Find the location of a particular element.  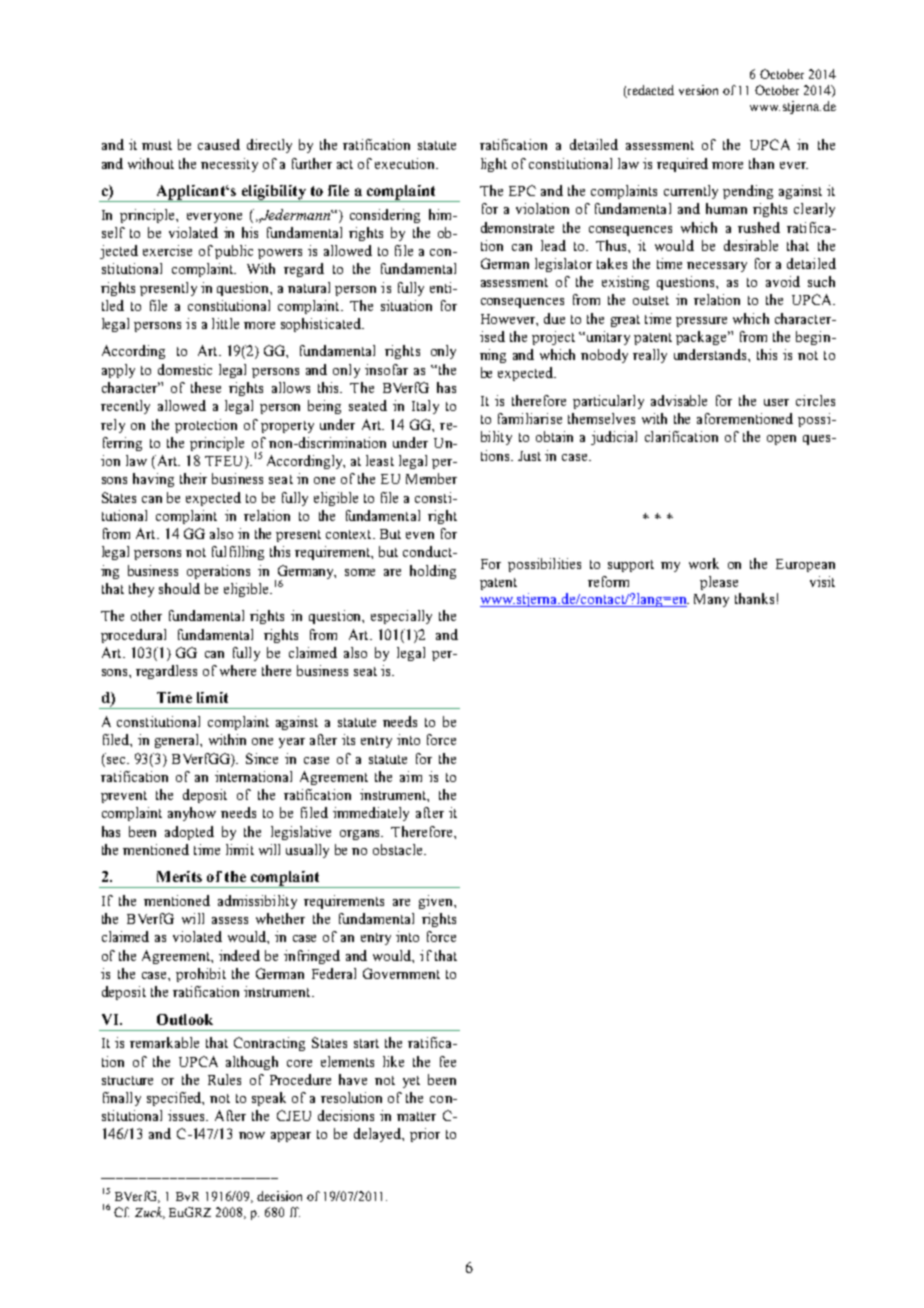

caused is located at coordinates (219, 144).
